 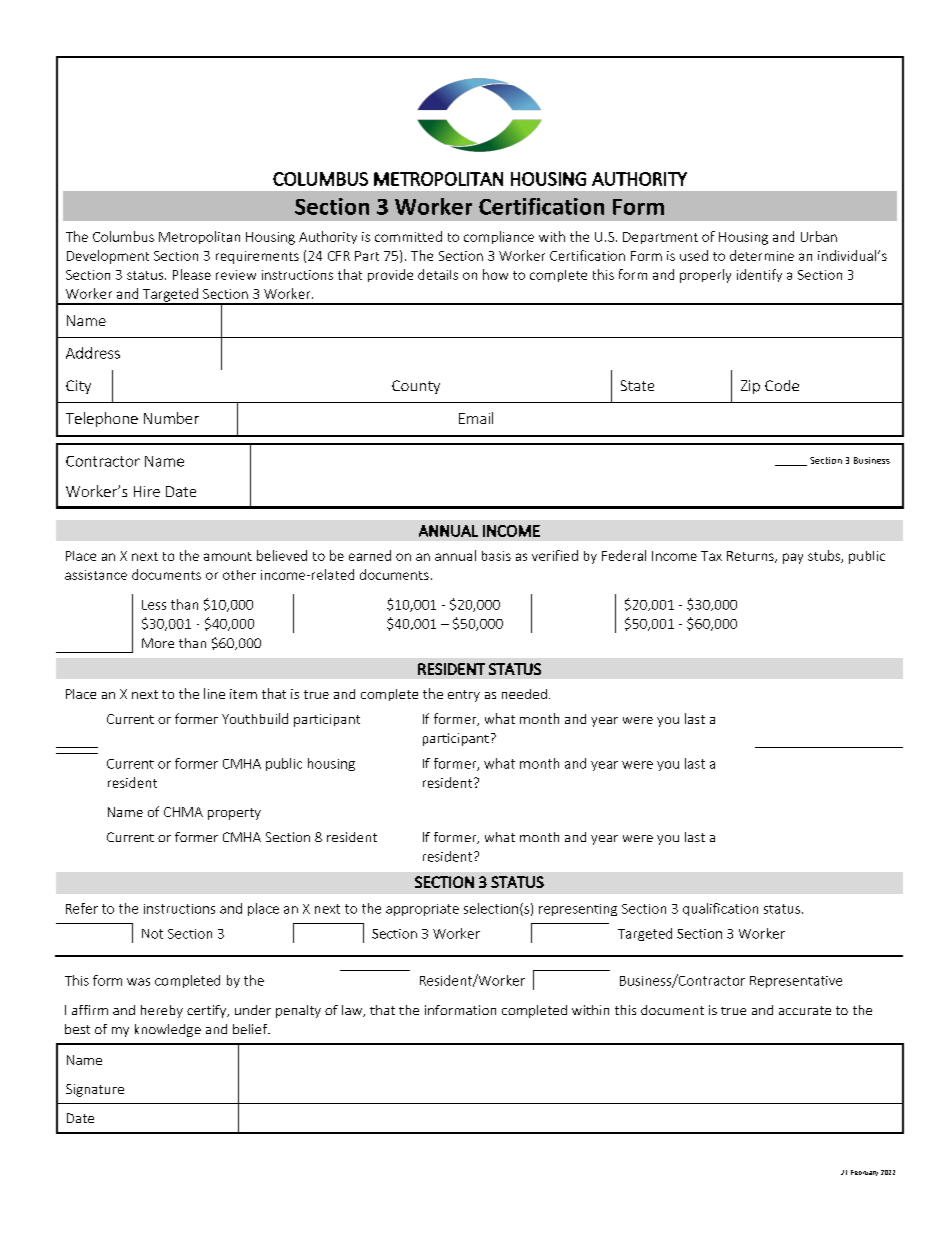 What do you see at coordinates (192, 274) in the page?
I see `Please` at bounding box center [192, 274].
